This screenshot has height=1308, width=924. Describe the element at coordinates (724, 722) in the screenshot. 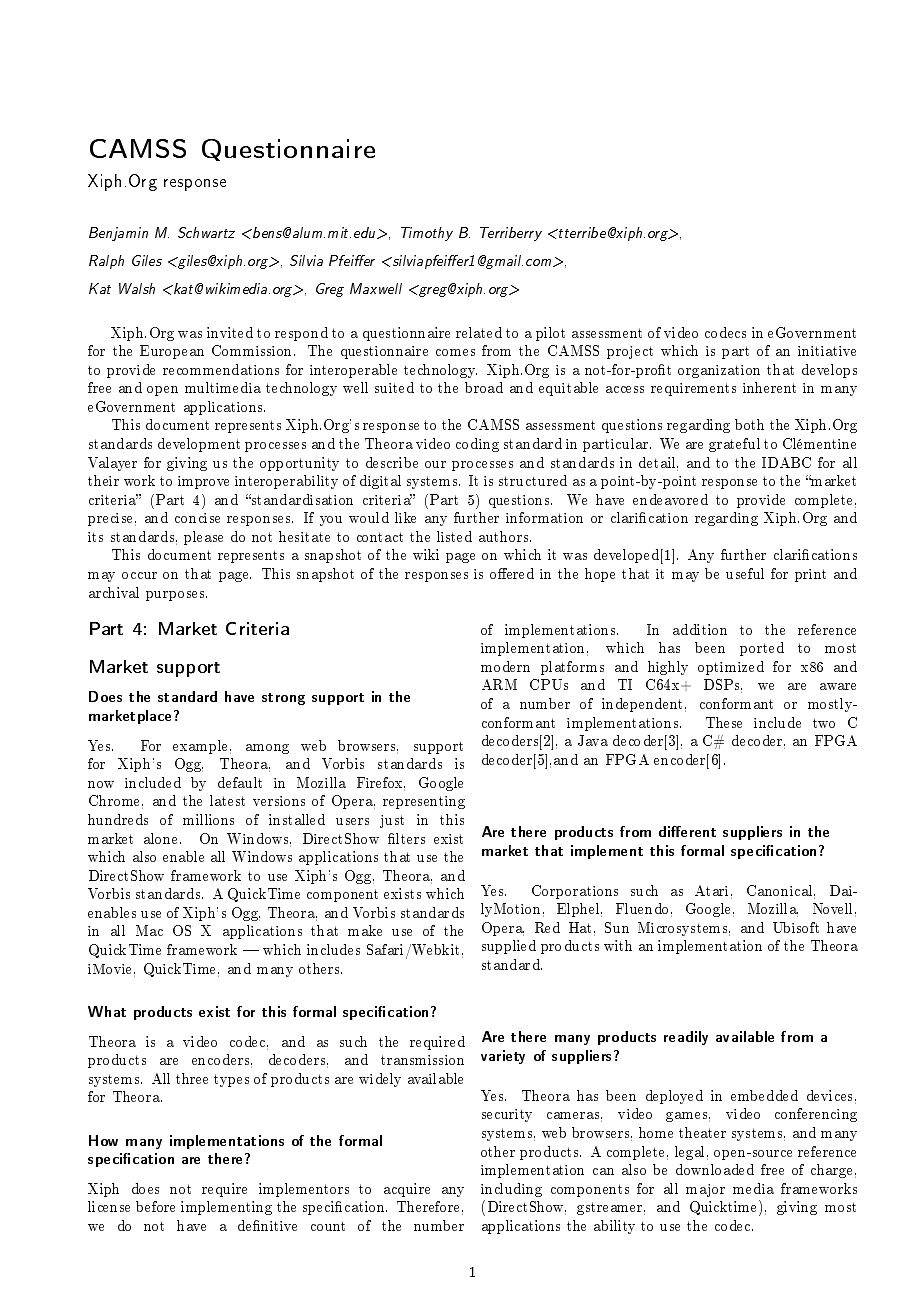

I see `These` at that location.
